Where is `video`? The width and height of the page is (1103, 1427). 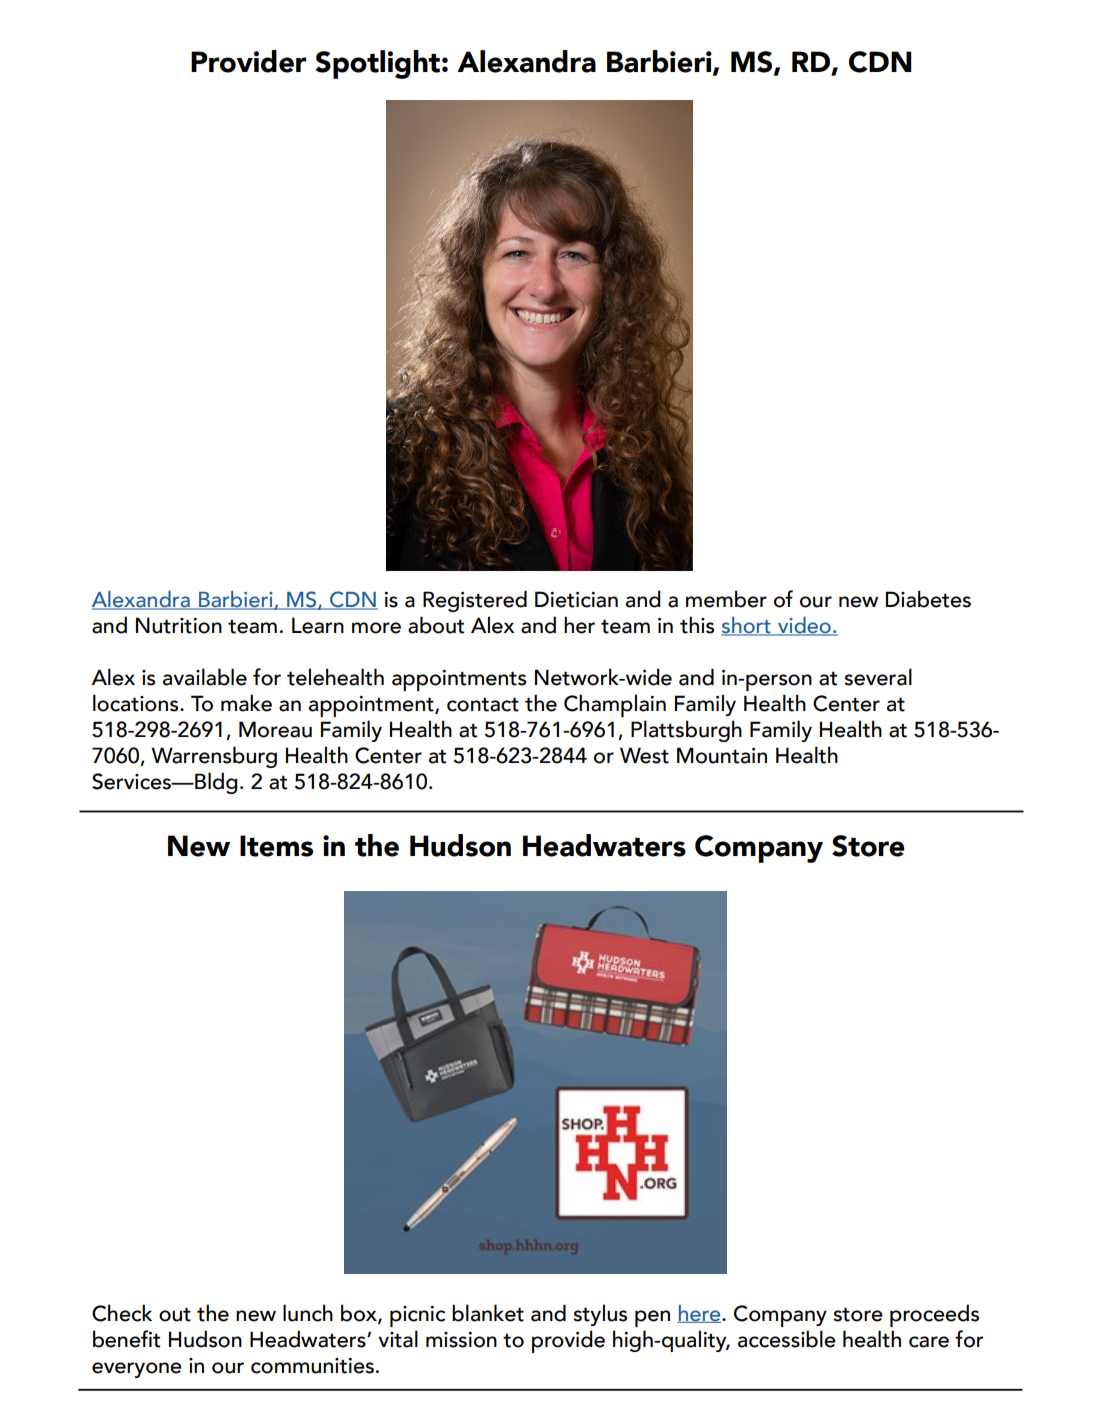 video is located at coordinates (804, 626).
